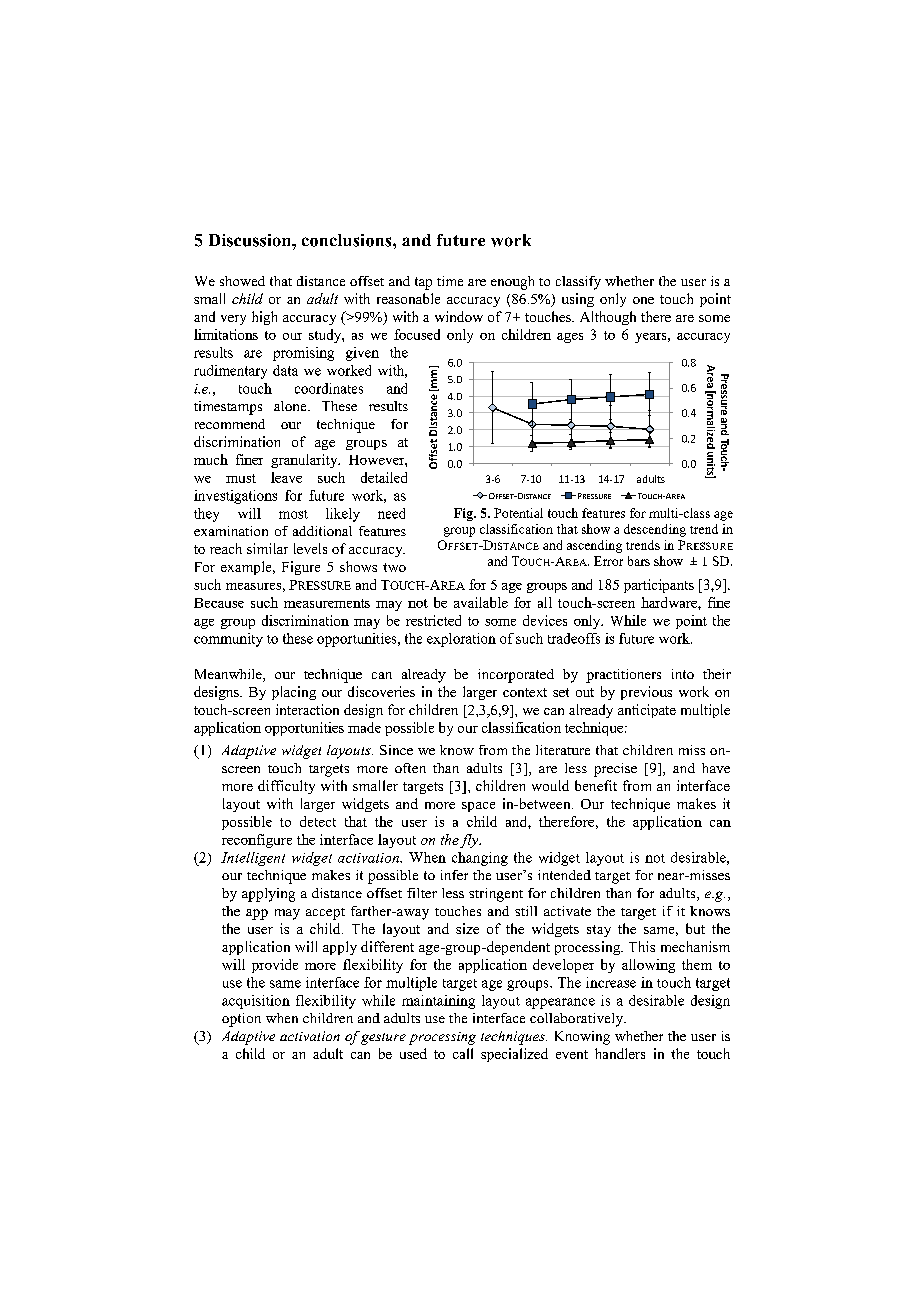  I want to click on most, so click(293, 514).
